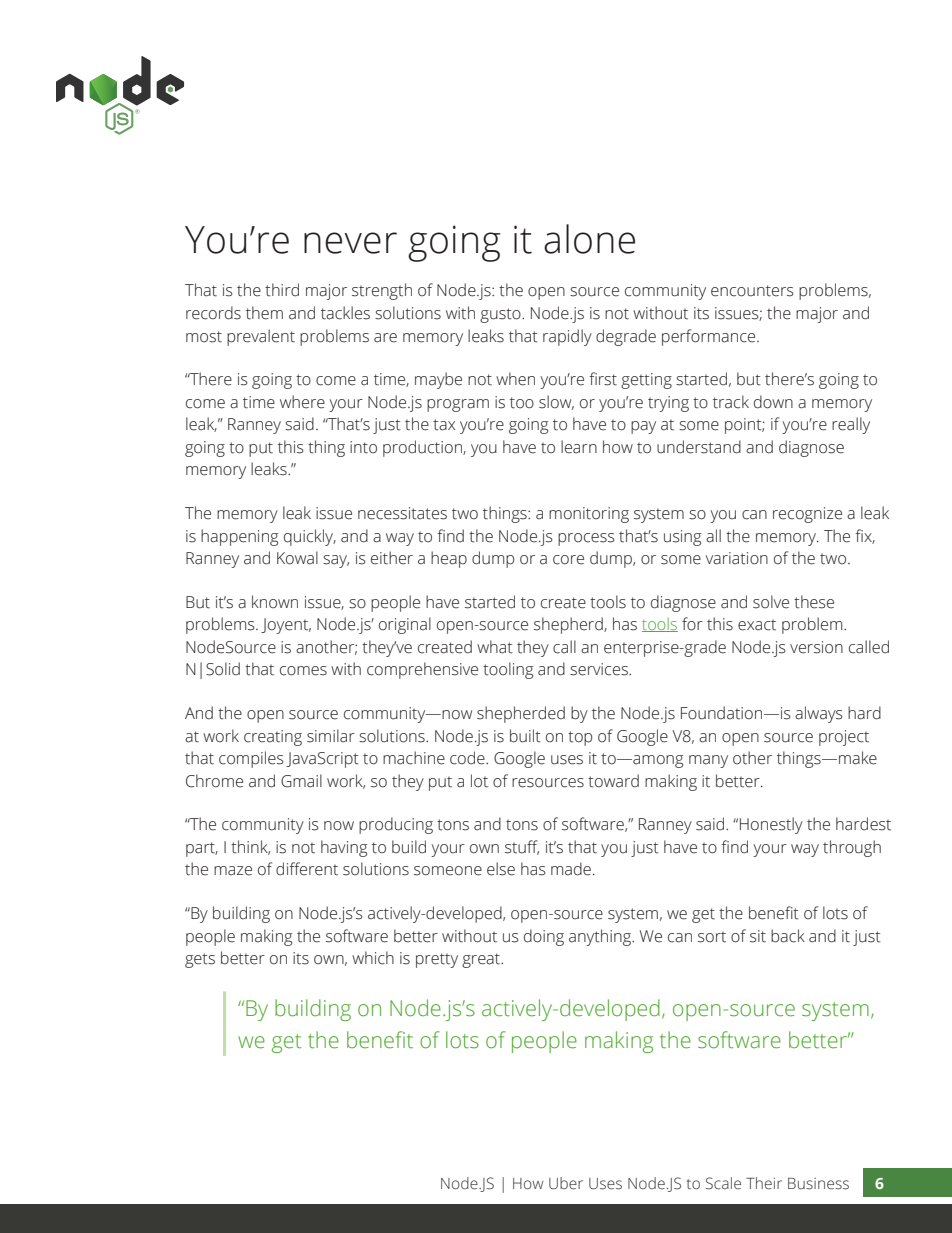 This screenshot has width=952, height=1233. Describe the element at coordinates (200, 960) in the screenshot. I see `gets` at that location.
